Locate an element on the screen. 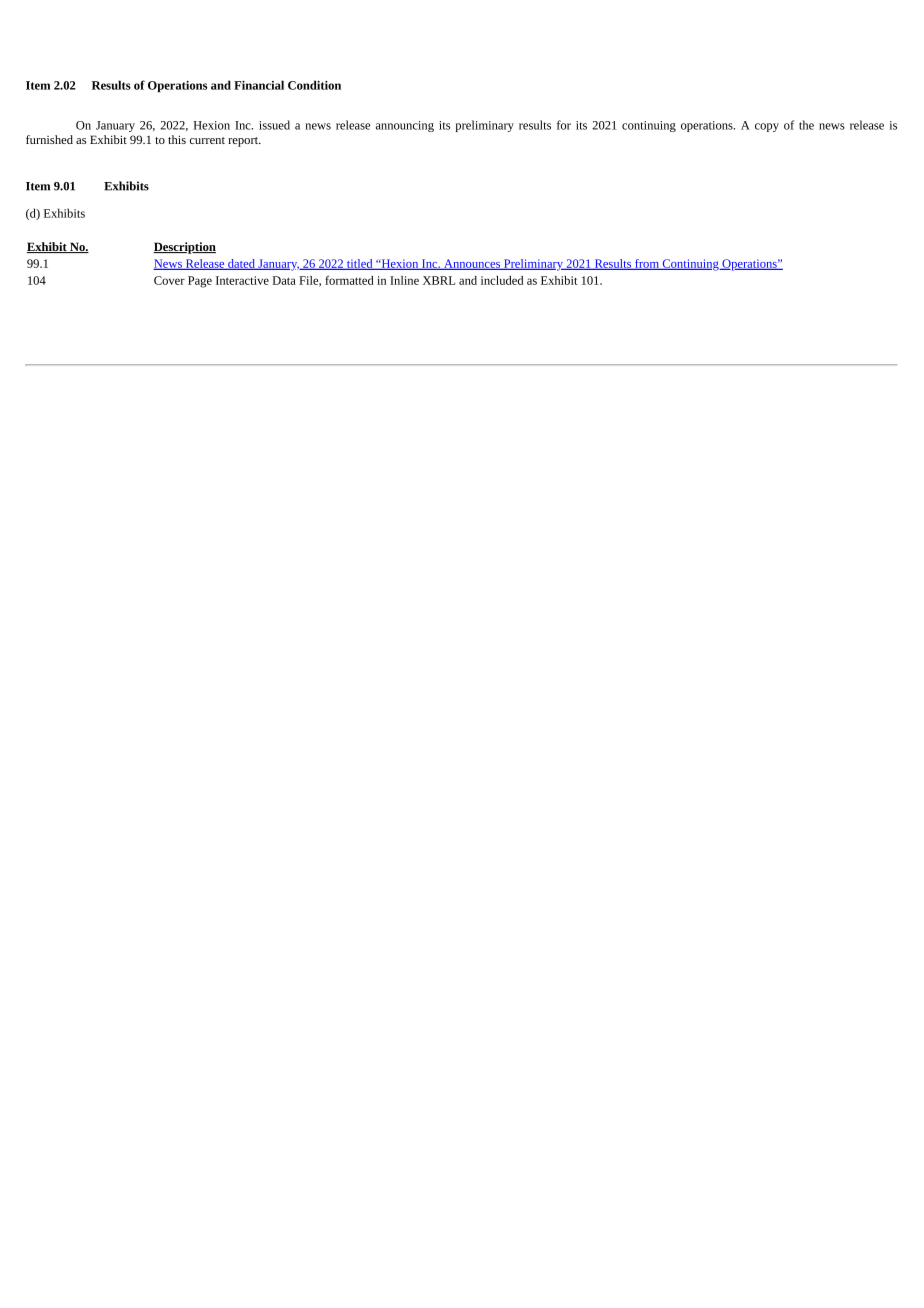  Cover is located at coordinates (169, 280).
